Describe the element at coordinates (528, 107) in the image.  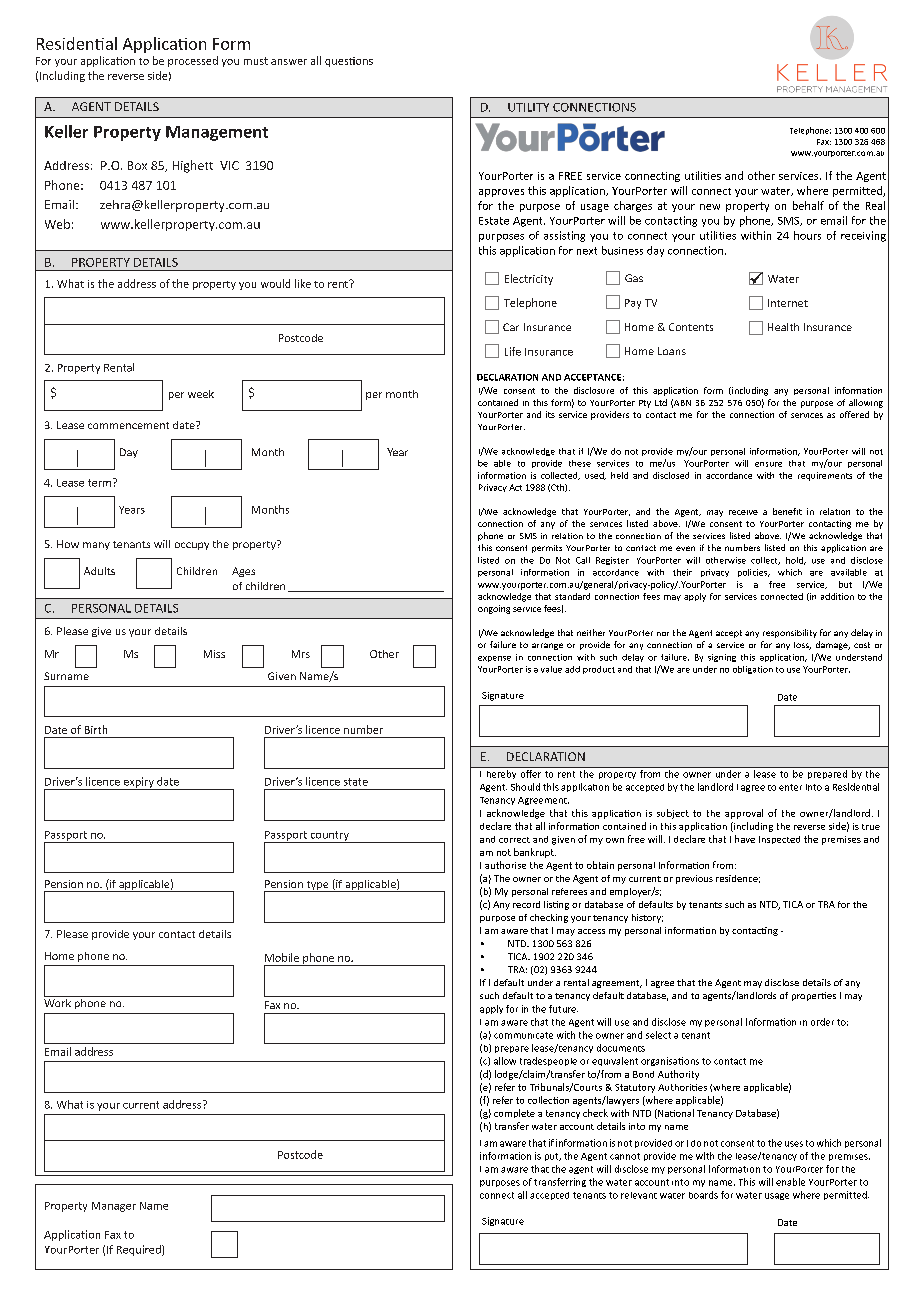
I see `UTILITY` at that location.
